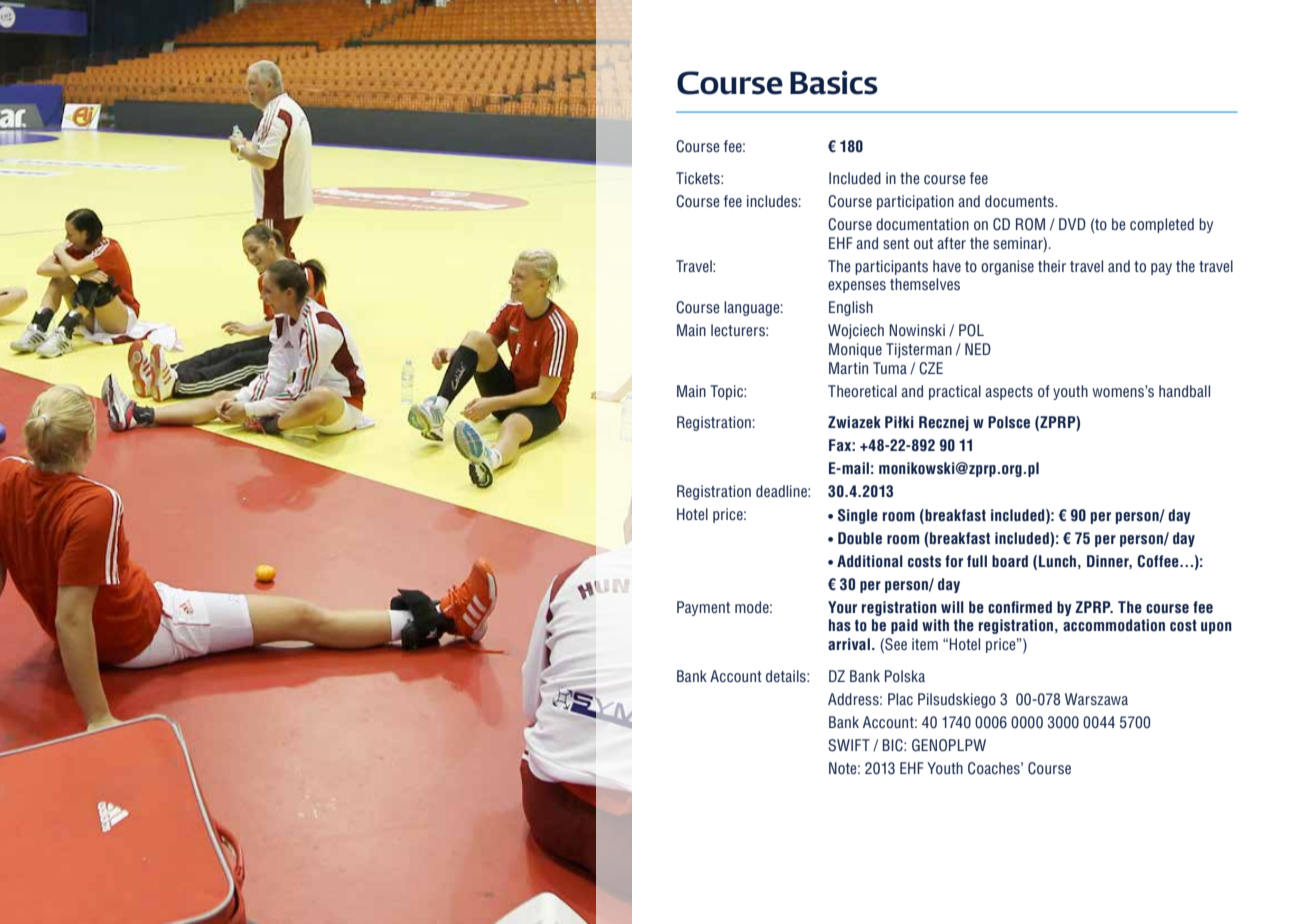 The height and width of the screenshot is (924, 1308). I want to click on completed, so click(1162, 225).
